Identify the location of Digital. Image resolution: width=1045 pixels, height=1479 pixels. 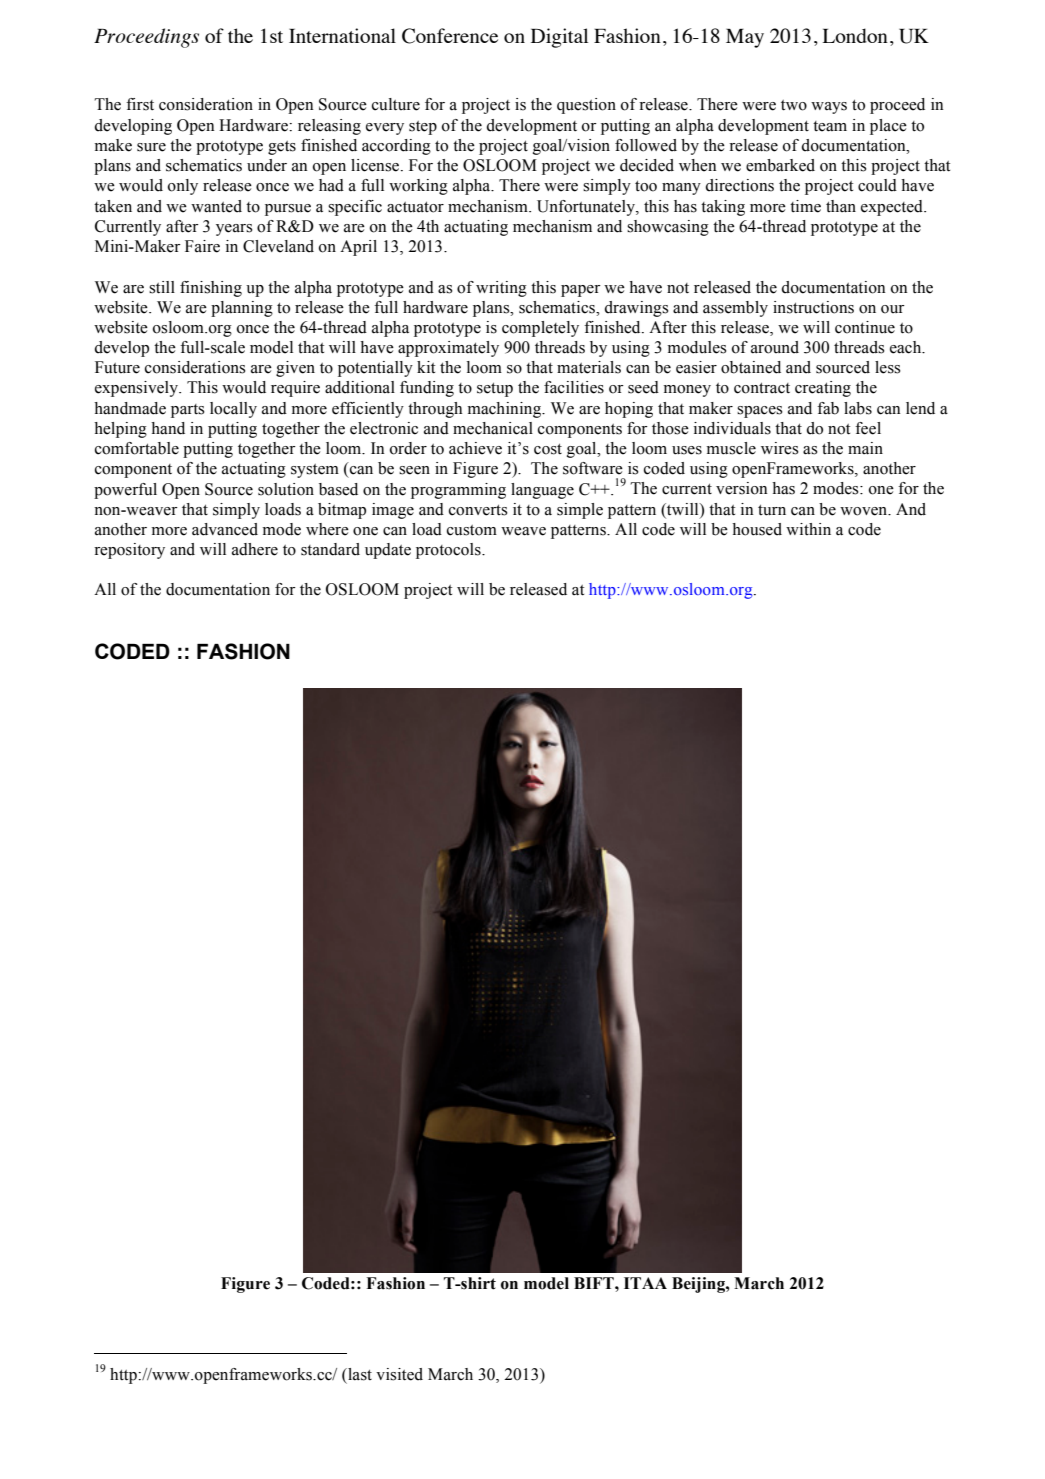
(559, 38).
